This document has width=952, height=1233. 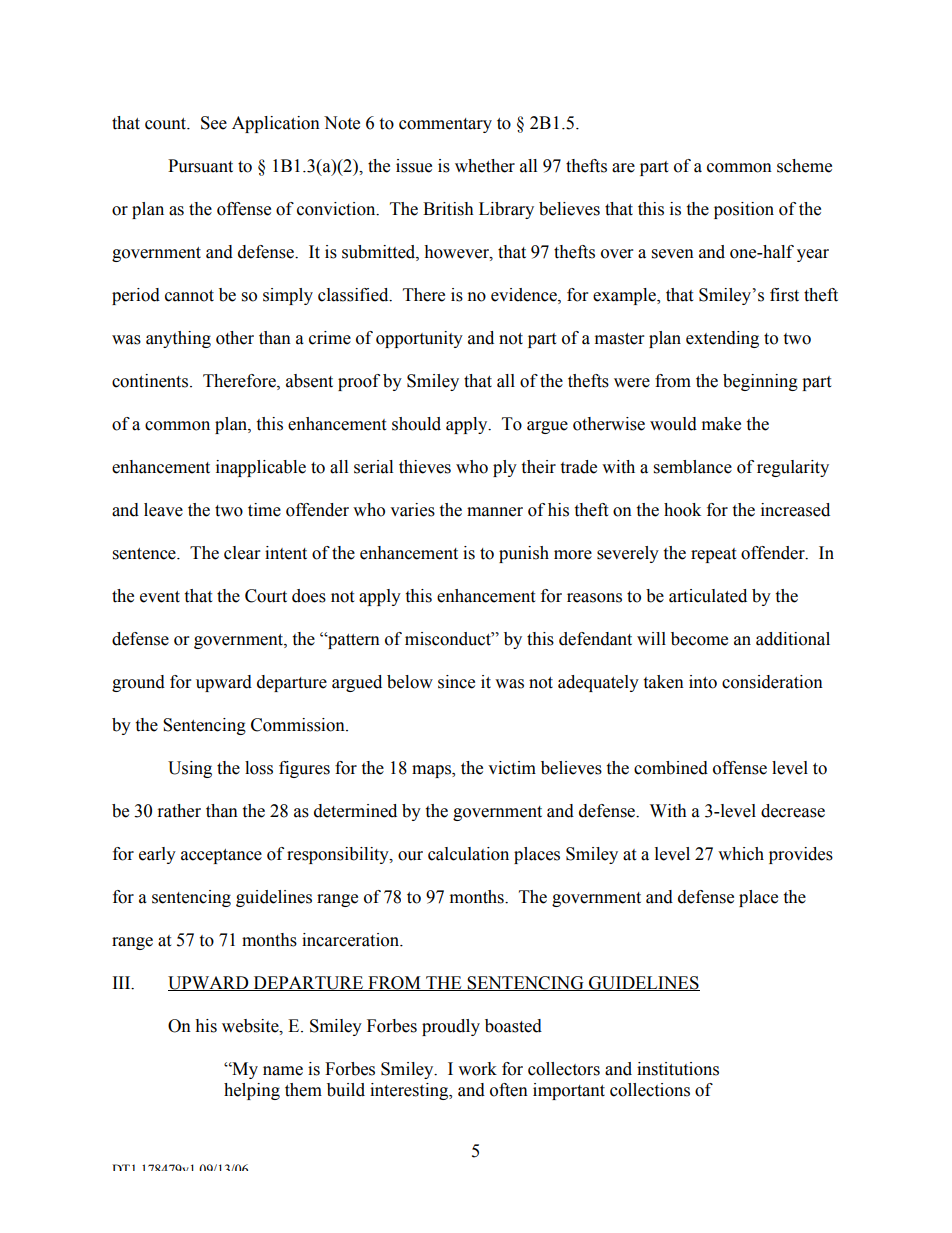 What do you see at coordinates (468, 854) in the document?
I see `calculation` at bounding box center [468, 854].
